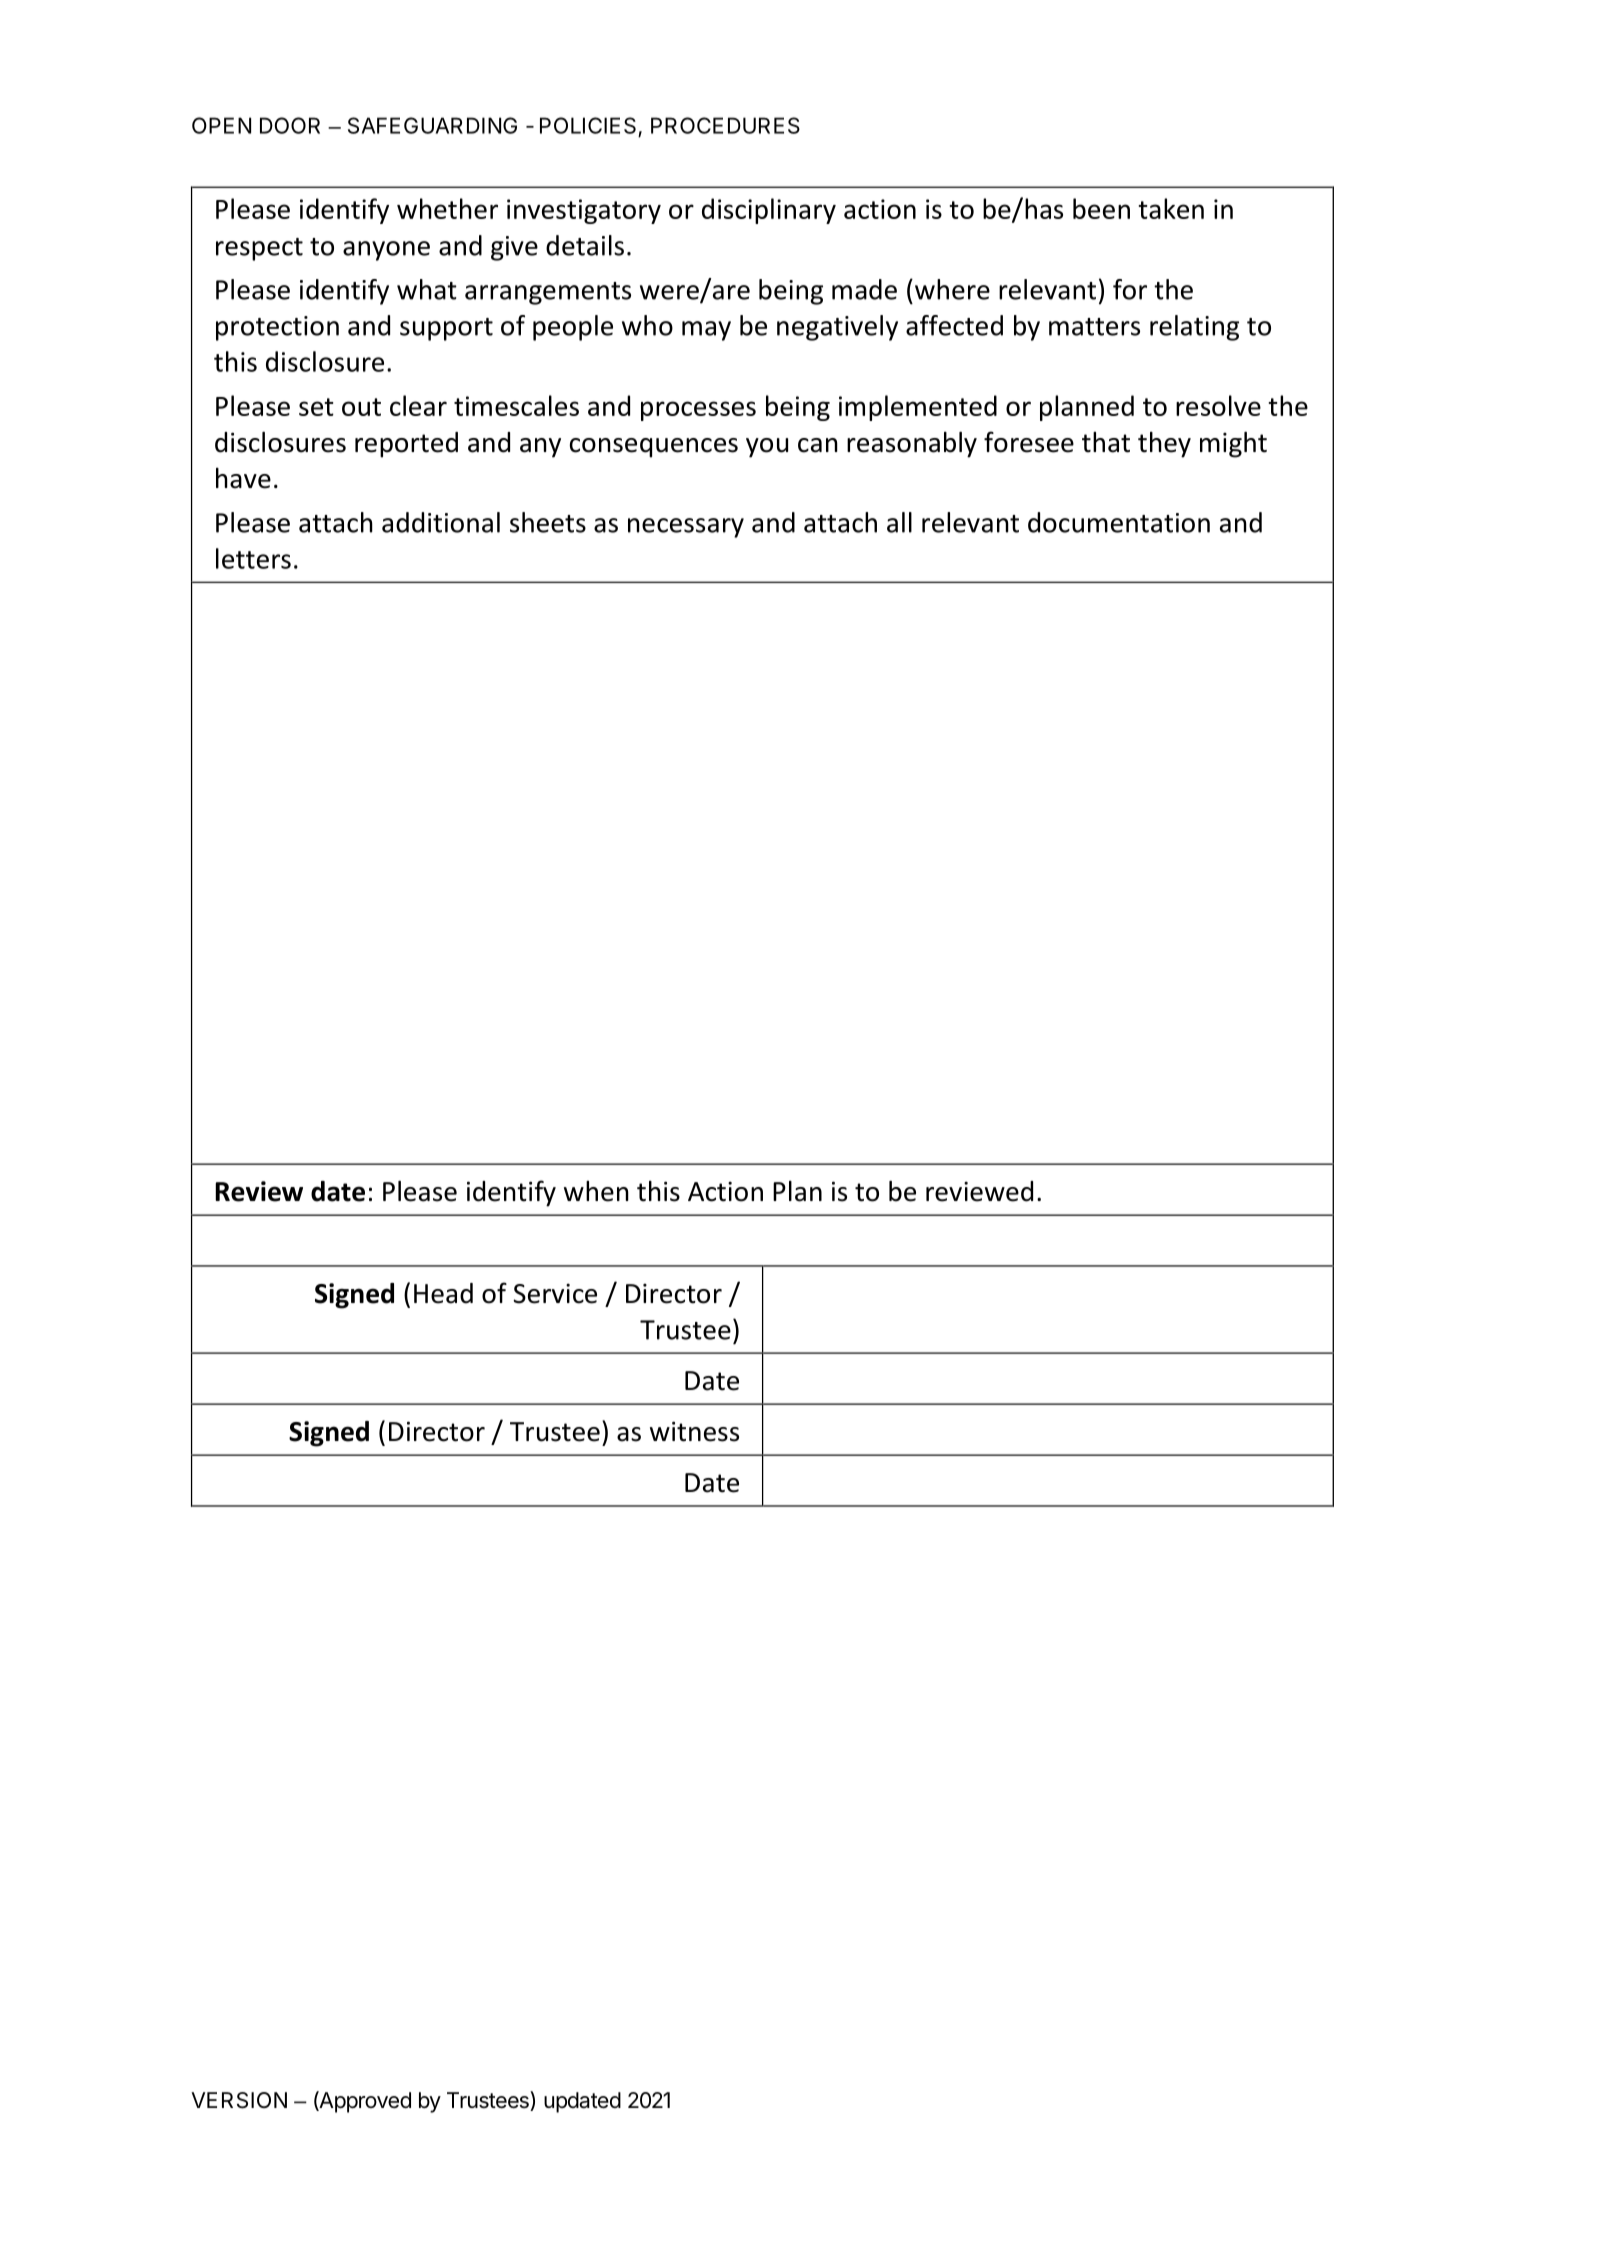 The image size is (1602, 2266). I want to click on Head, so click(443, 1293).
